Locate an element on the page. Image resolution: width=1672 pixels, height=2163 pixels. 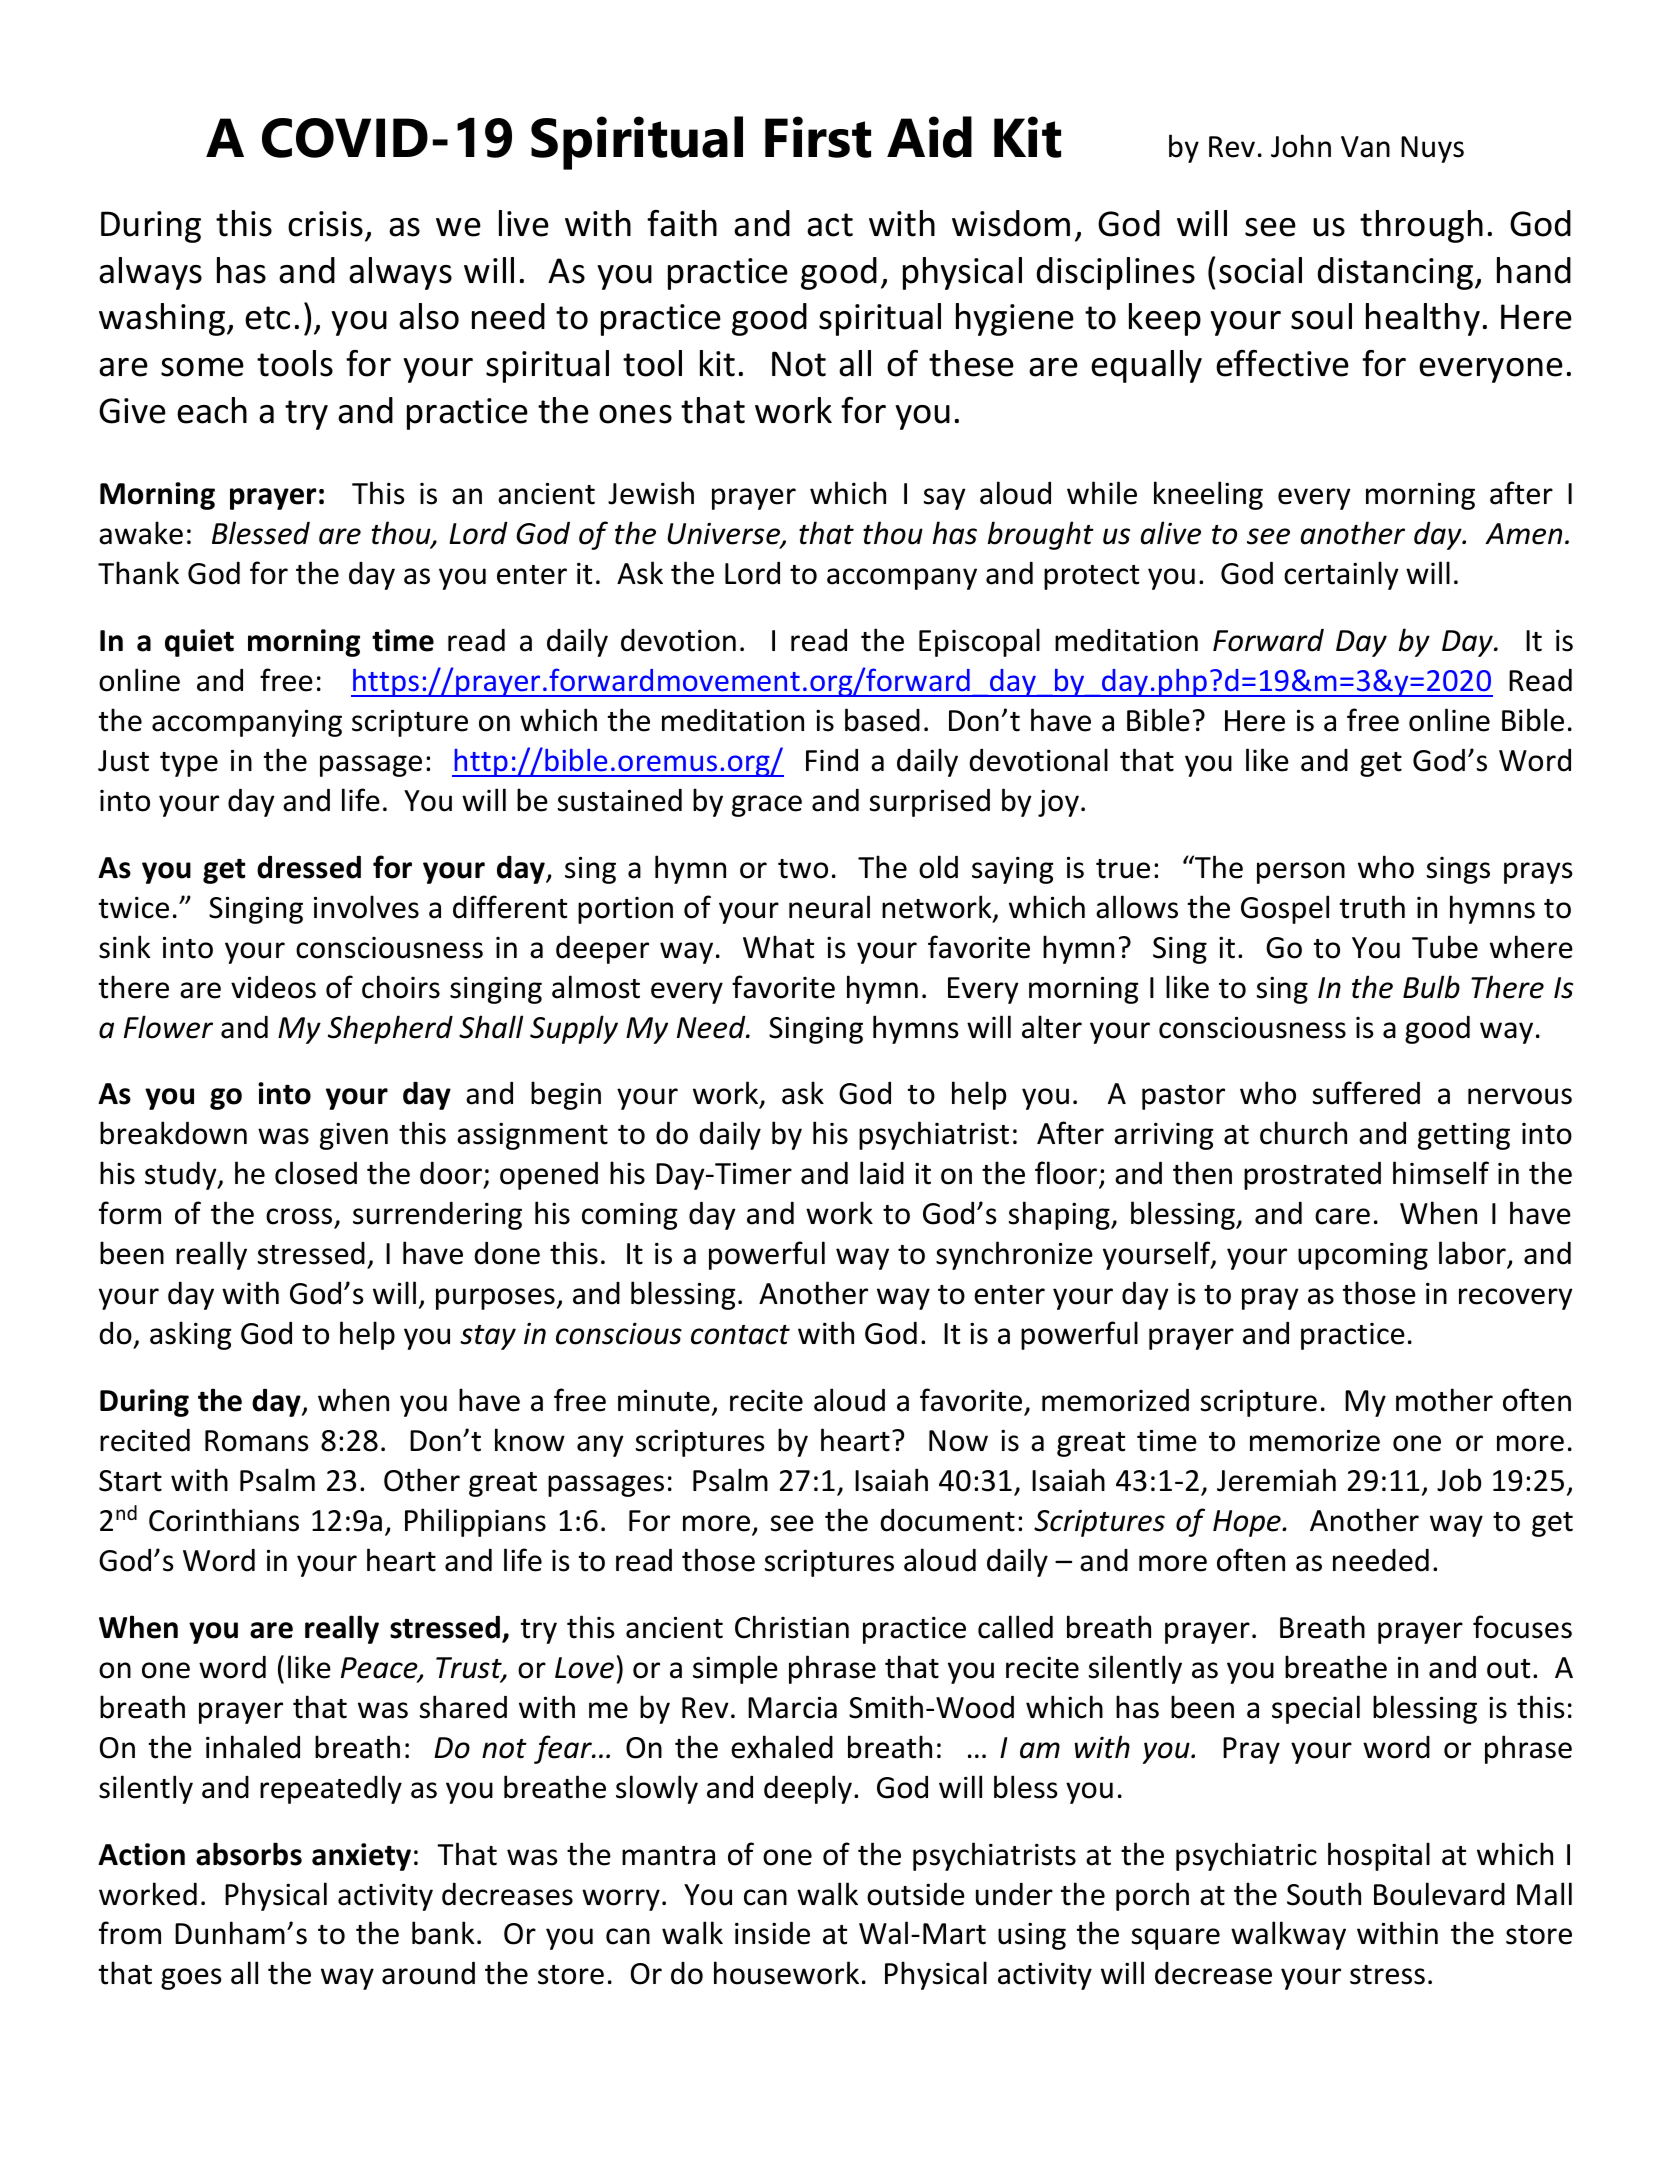
Find is located at coordinates (832, 760).
